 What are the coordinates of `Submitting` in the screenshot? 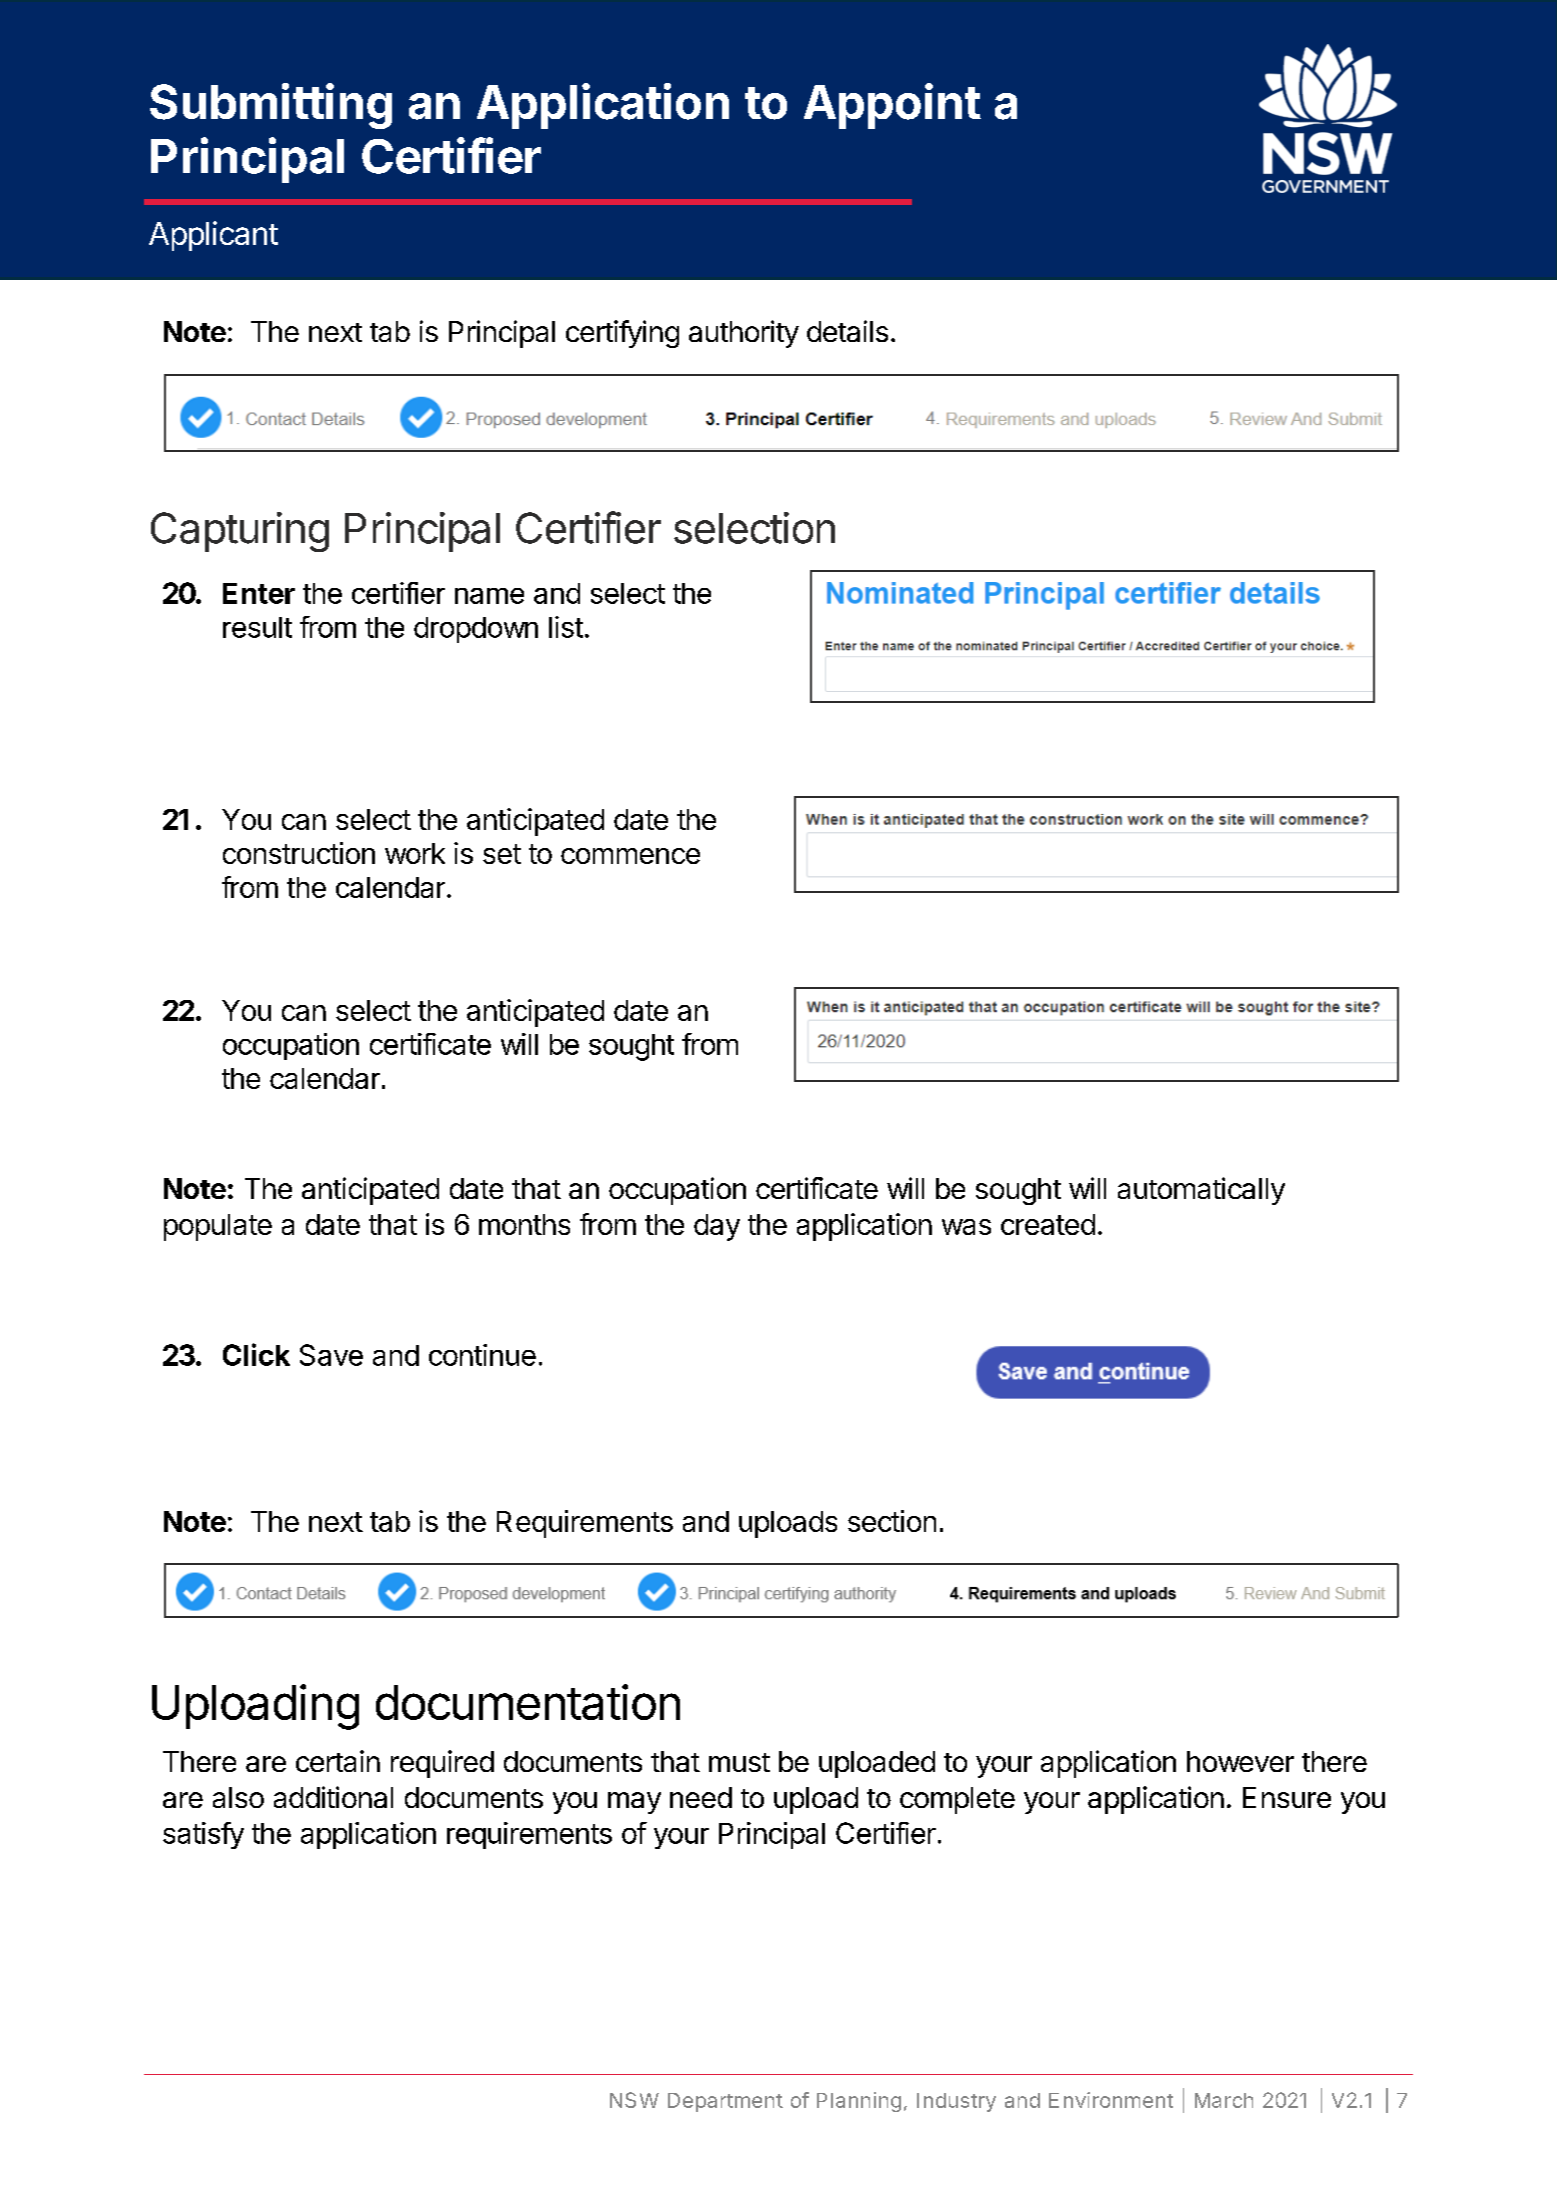 It's located at (271, 106).
